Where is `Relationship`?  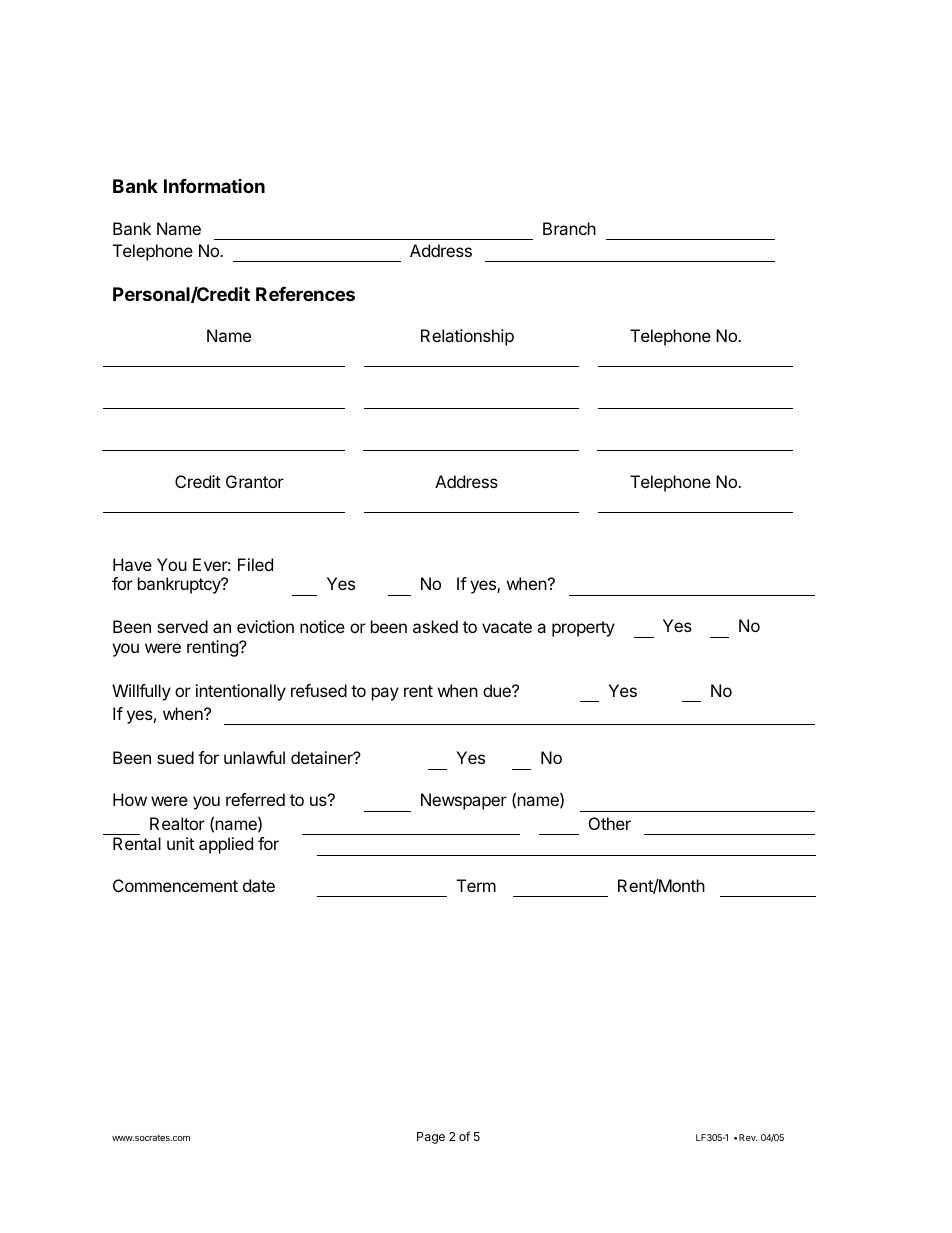
Relationship is located at coordinates (467, 337).
